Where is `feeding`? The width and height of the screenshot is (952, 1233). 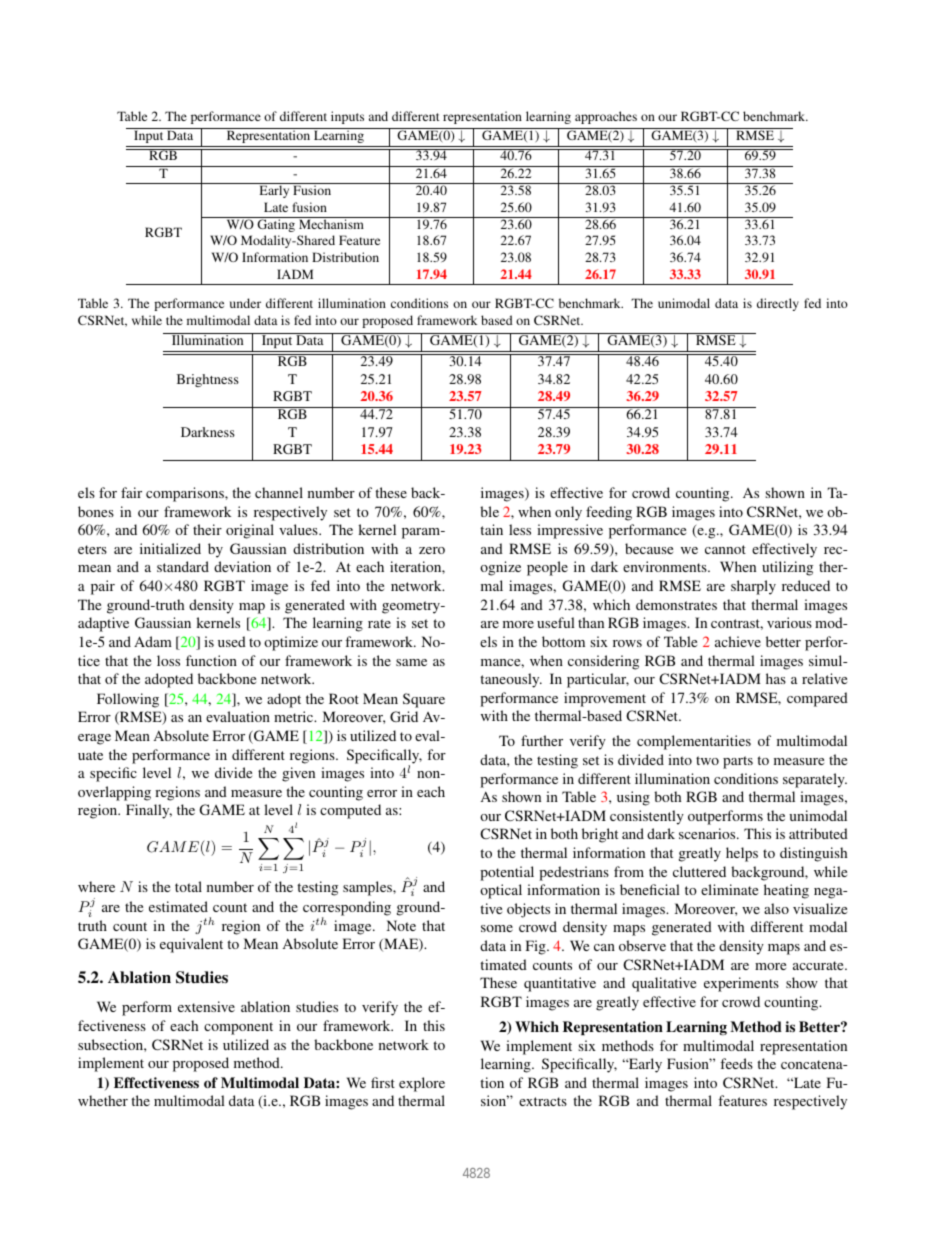 feeding is located at coordinates (609, 513).
